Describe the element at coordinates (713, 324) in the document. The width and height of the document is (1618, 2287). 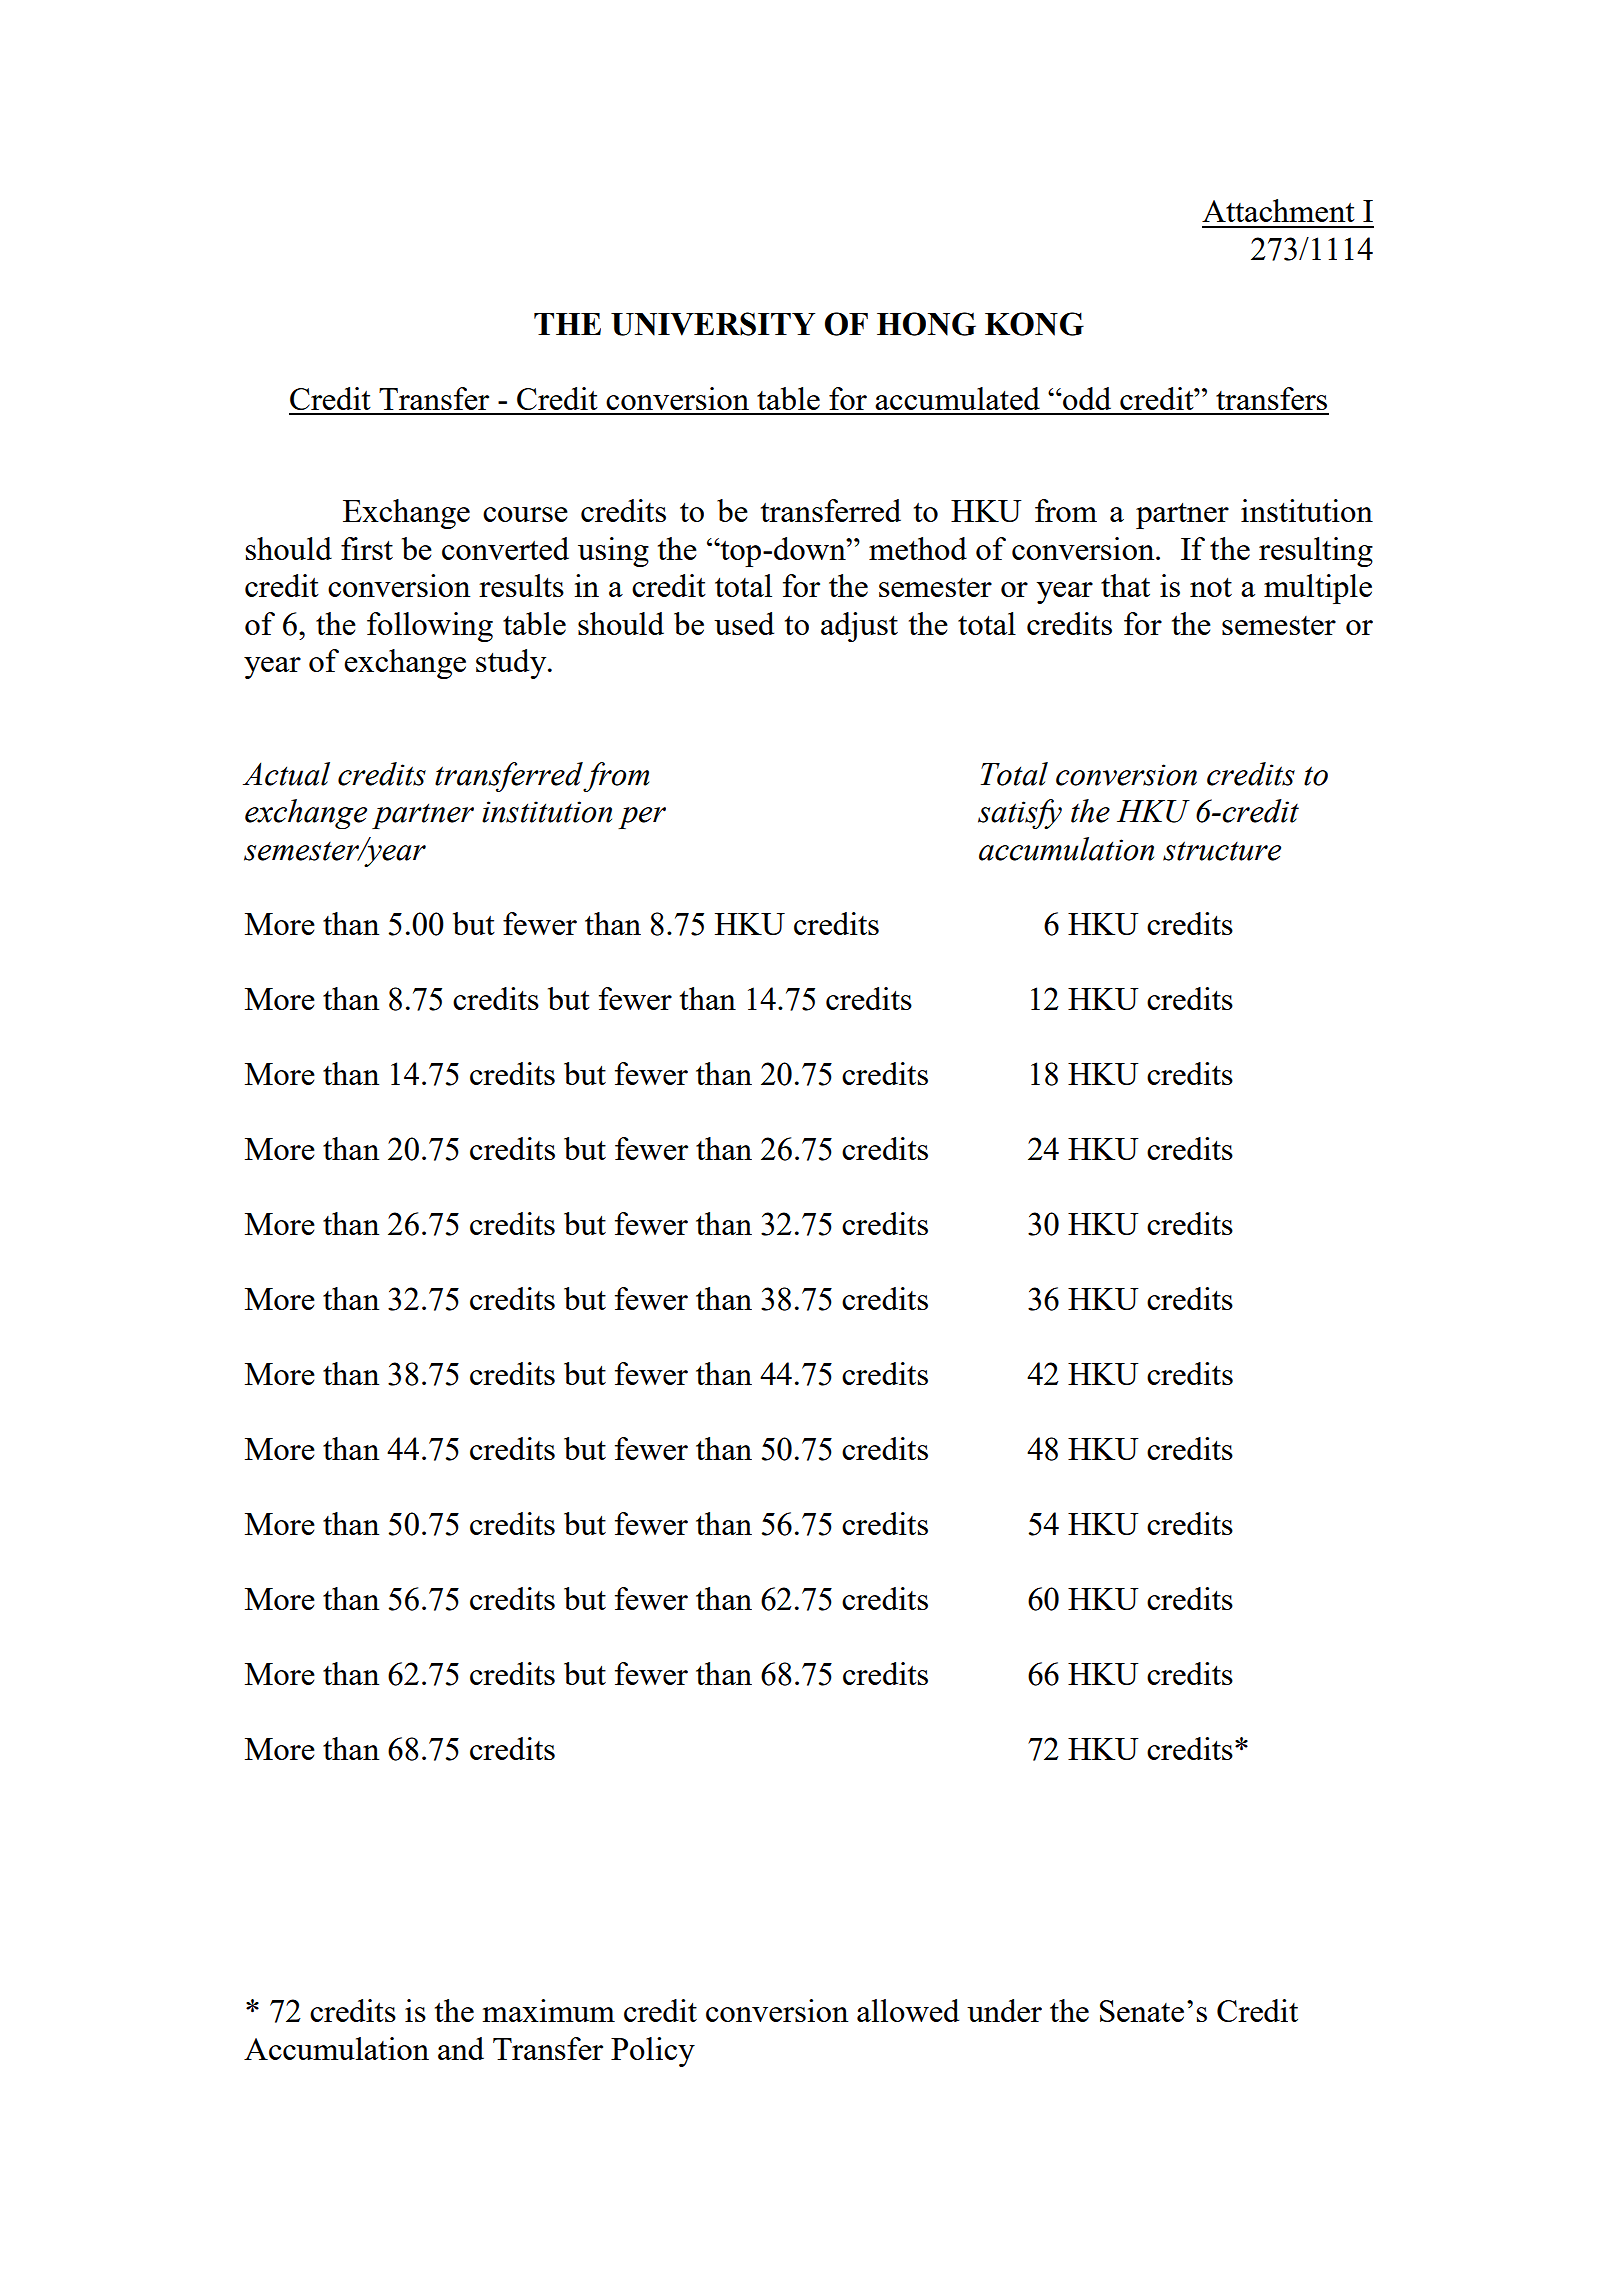
I see `UNIVERSITY` at that location.
